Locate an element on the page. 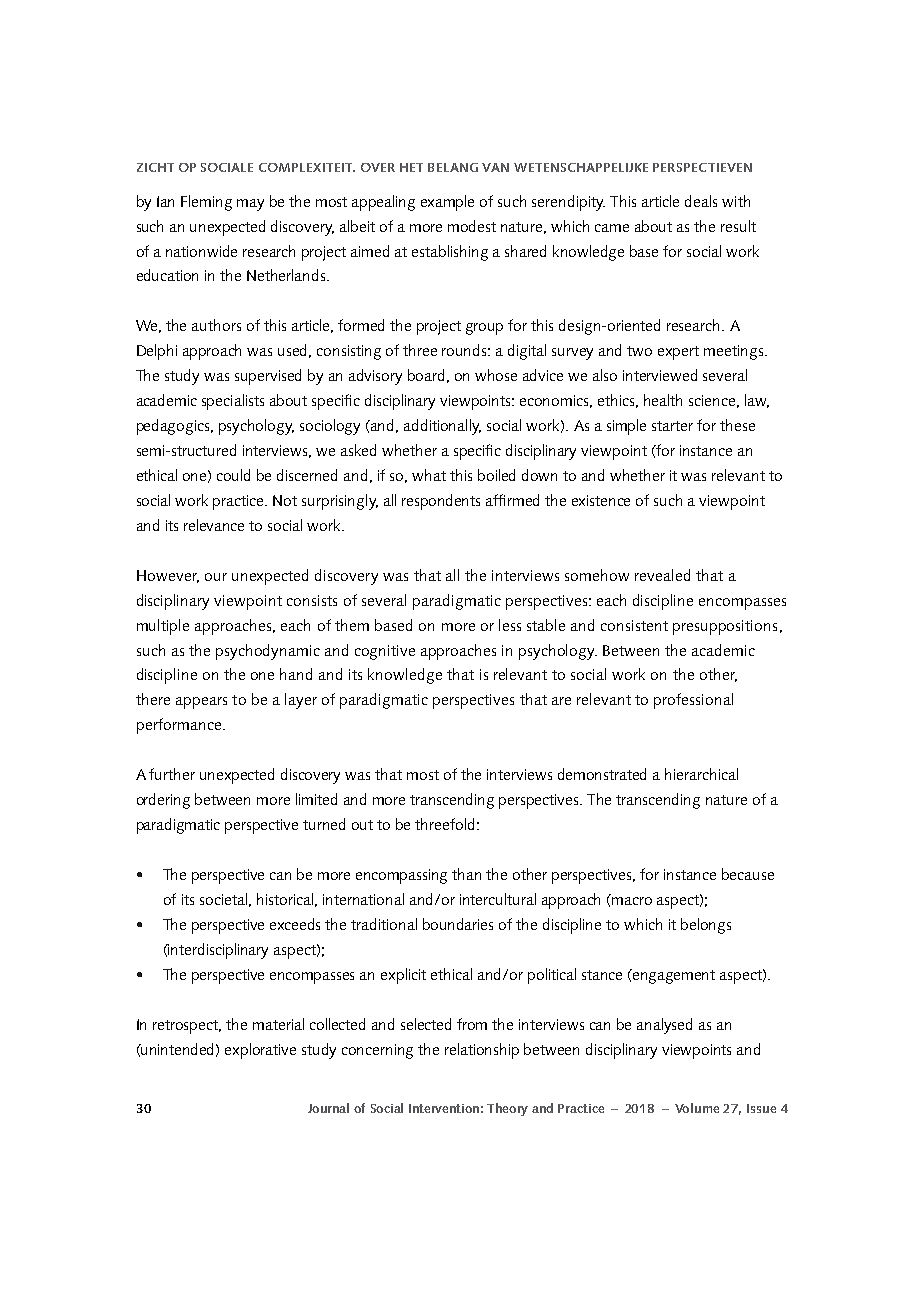 The image size is (924, 1305). further is located at coordinates (172, 774).
